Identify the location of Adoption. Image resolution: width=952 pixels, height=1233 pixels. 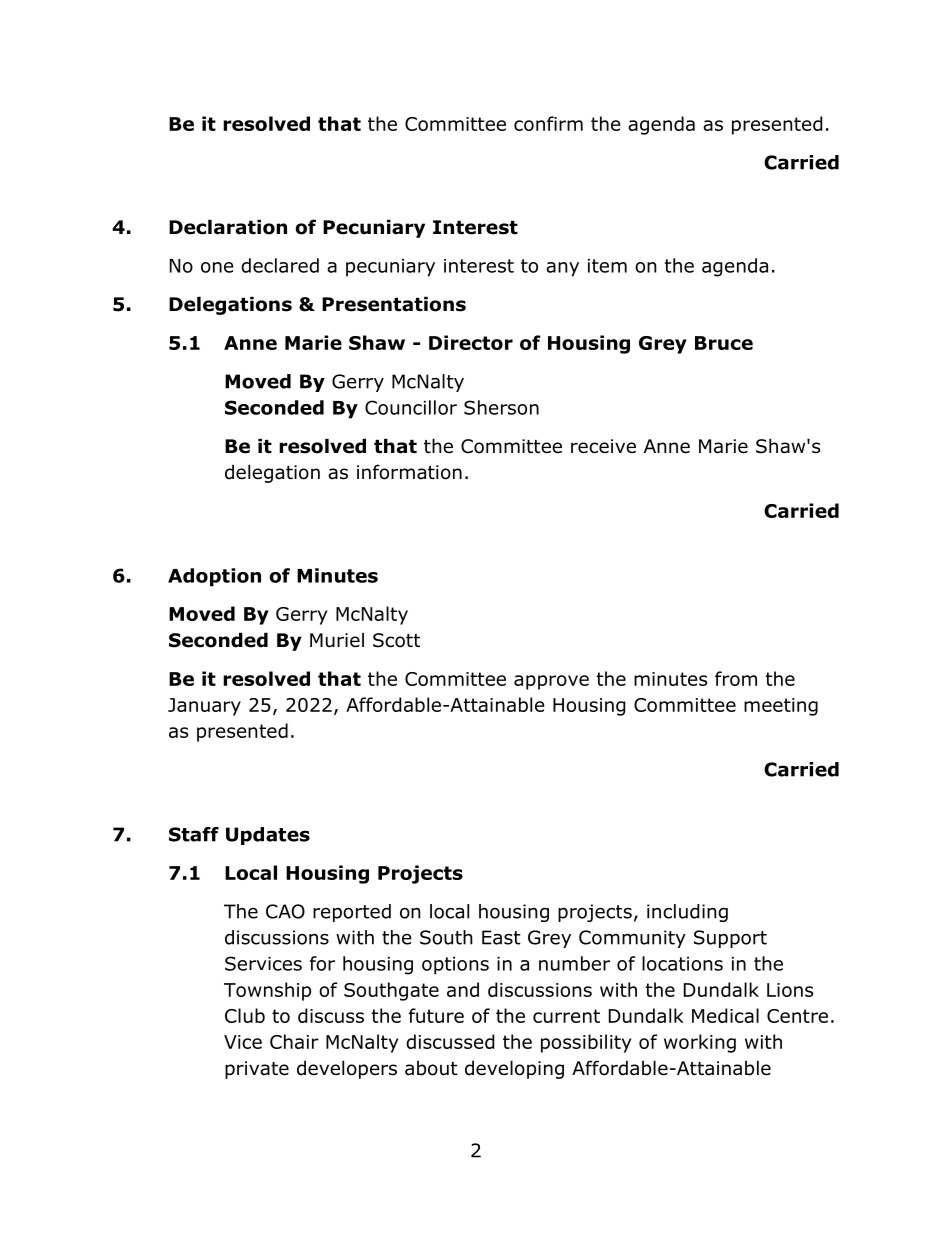
(214, 577).
